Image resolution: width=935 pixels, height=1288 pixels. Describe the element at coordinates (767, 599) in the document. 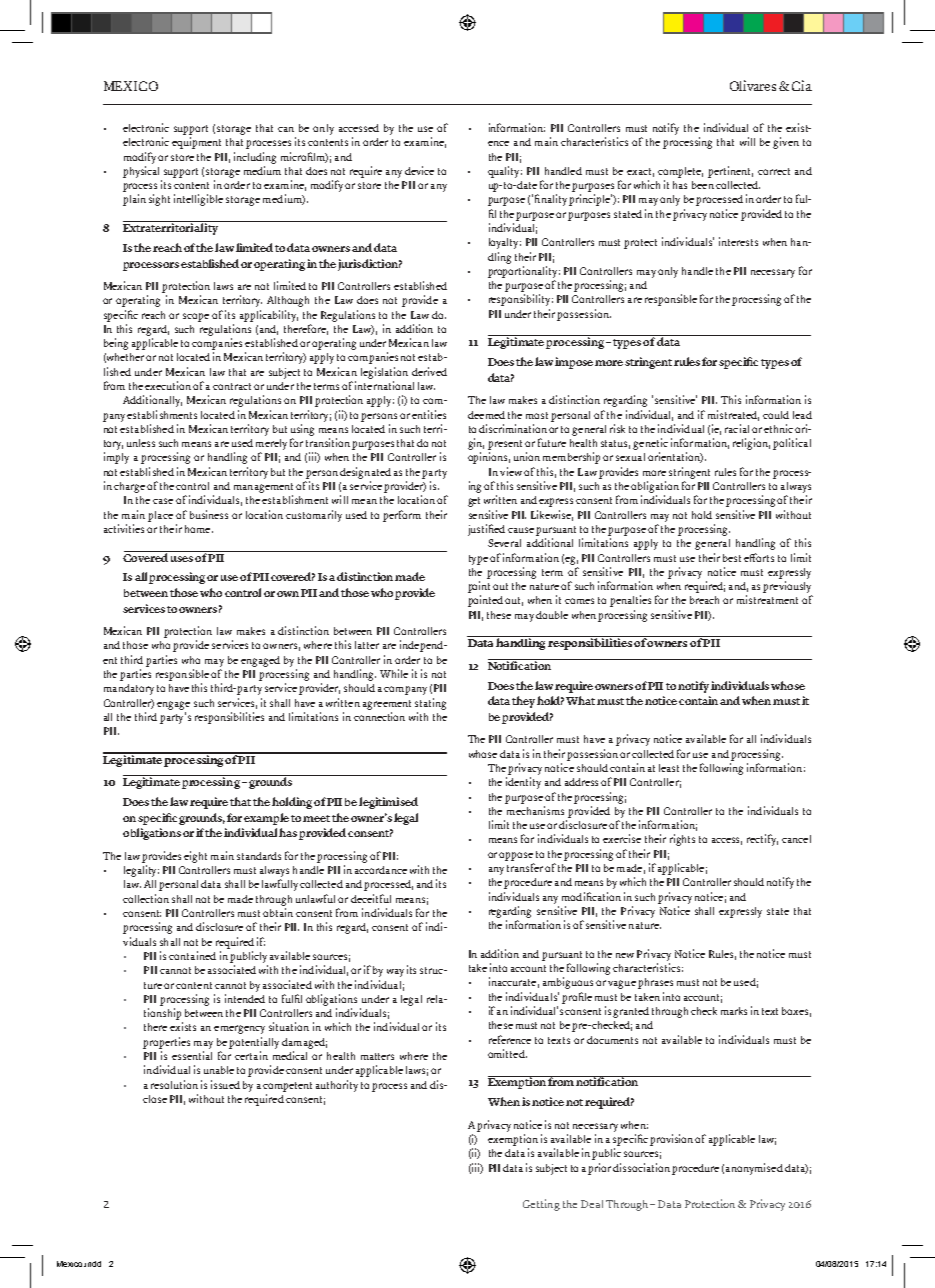

I see `mistreatment` at that location.
